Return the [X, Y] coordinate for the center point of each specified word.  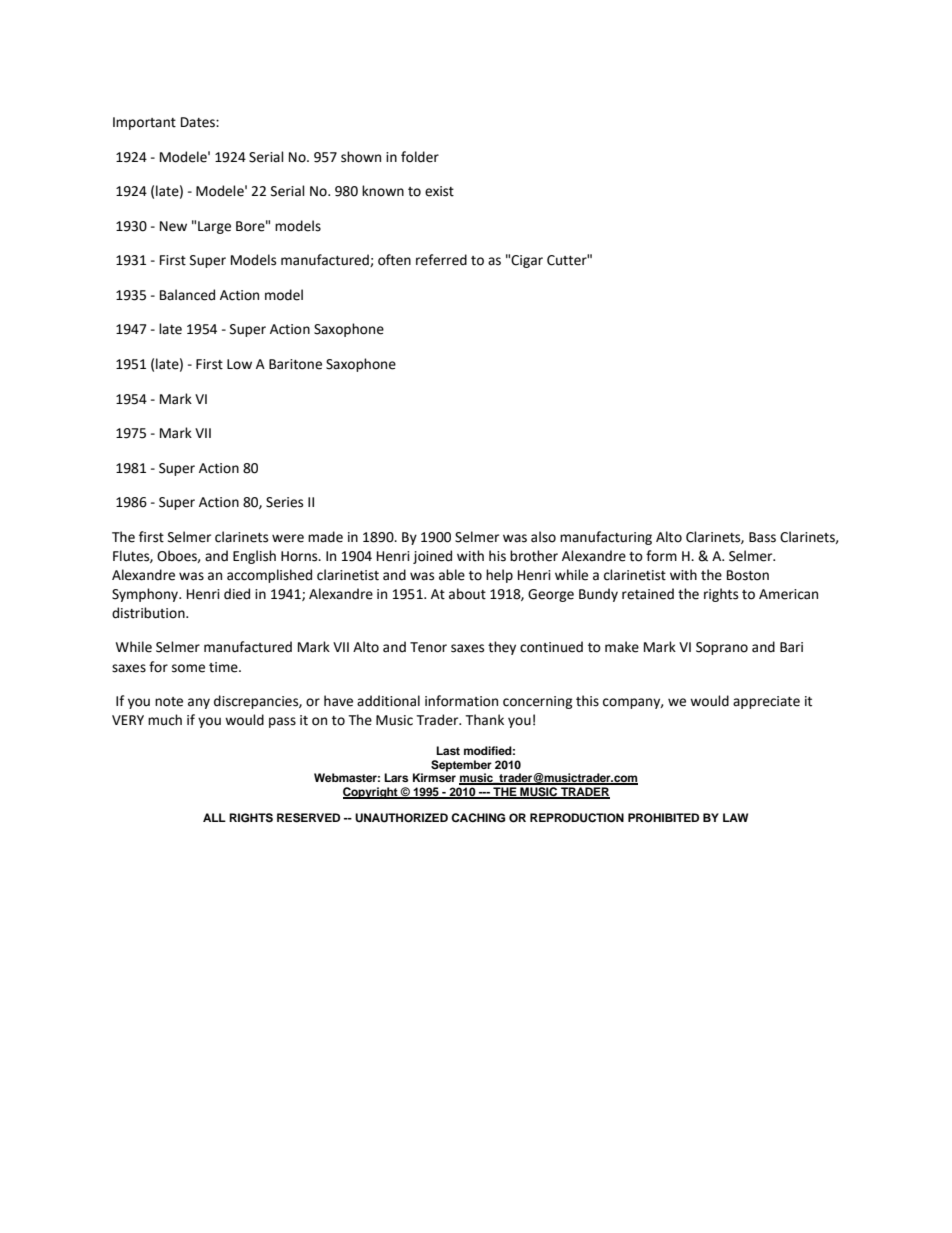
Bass [762, 537]
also [543, 537]
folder [420, 157]
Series [284, 502]
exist [439, 191]
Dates [199, 122]
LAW [735, 817]
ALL [214, 817]
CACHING [478, 818]
